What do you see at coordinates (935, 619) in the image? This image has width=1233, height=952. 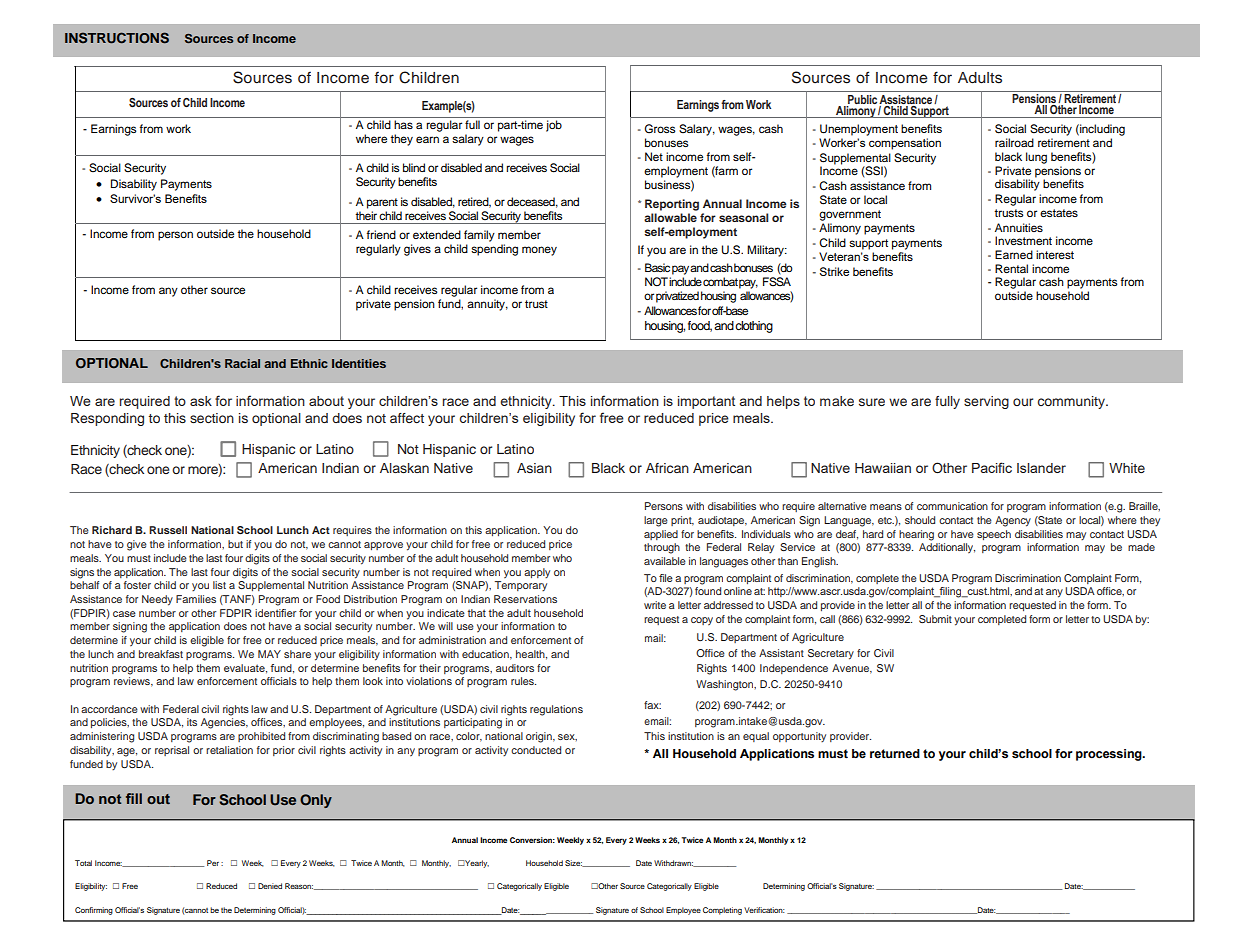 I see `Submit` at bounding box center [935, 619].
